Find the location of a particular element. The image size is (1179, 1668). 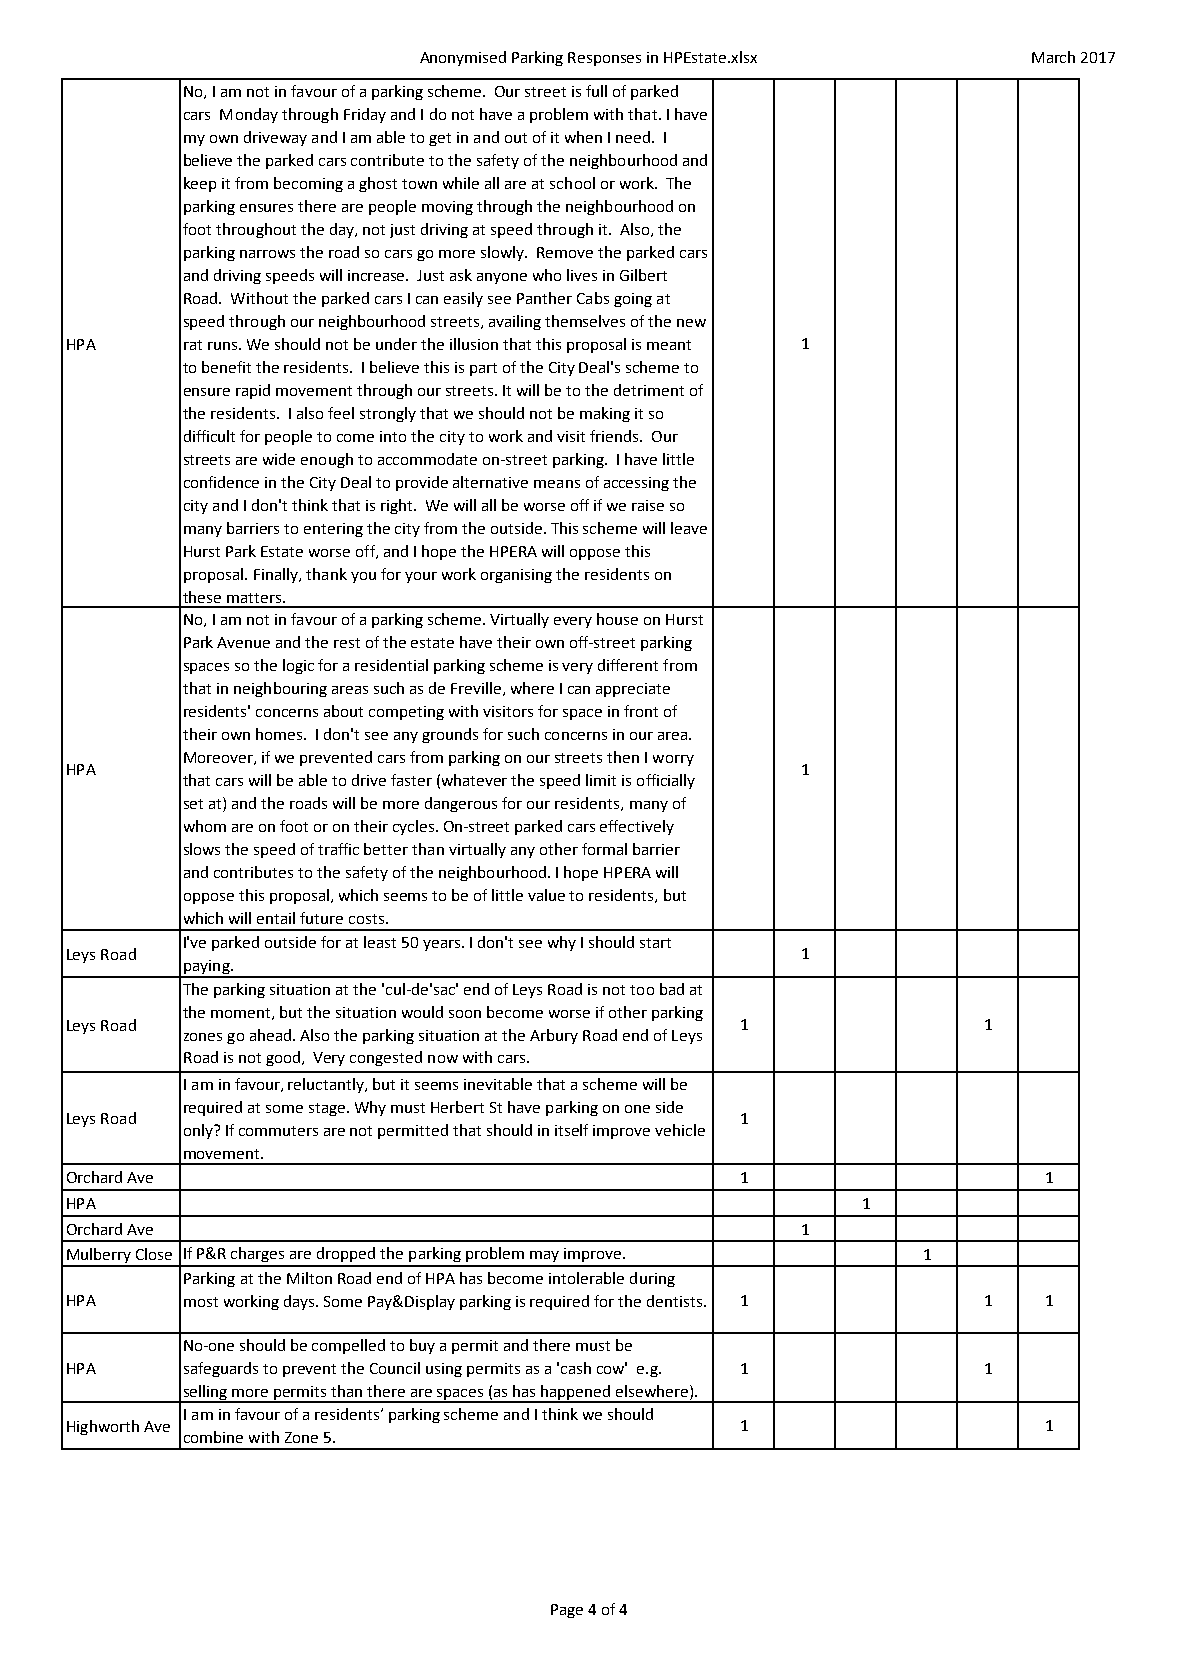

vehicle is located at coordinates (680, 1130).
